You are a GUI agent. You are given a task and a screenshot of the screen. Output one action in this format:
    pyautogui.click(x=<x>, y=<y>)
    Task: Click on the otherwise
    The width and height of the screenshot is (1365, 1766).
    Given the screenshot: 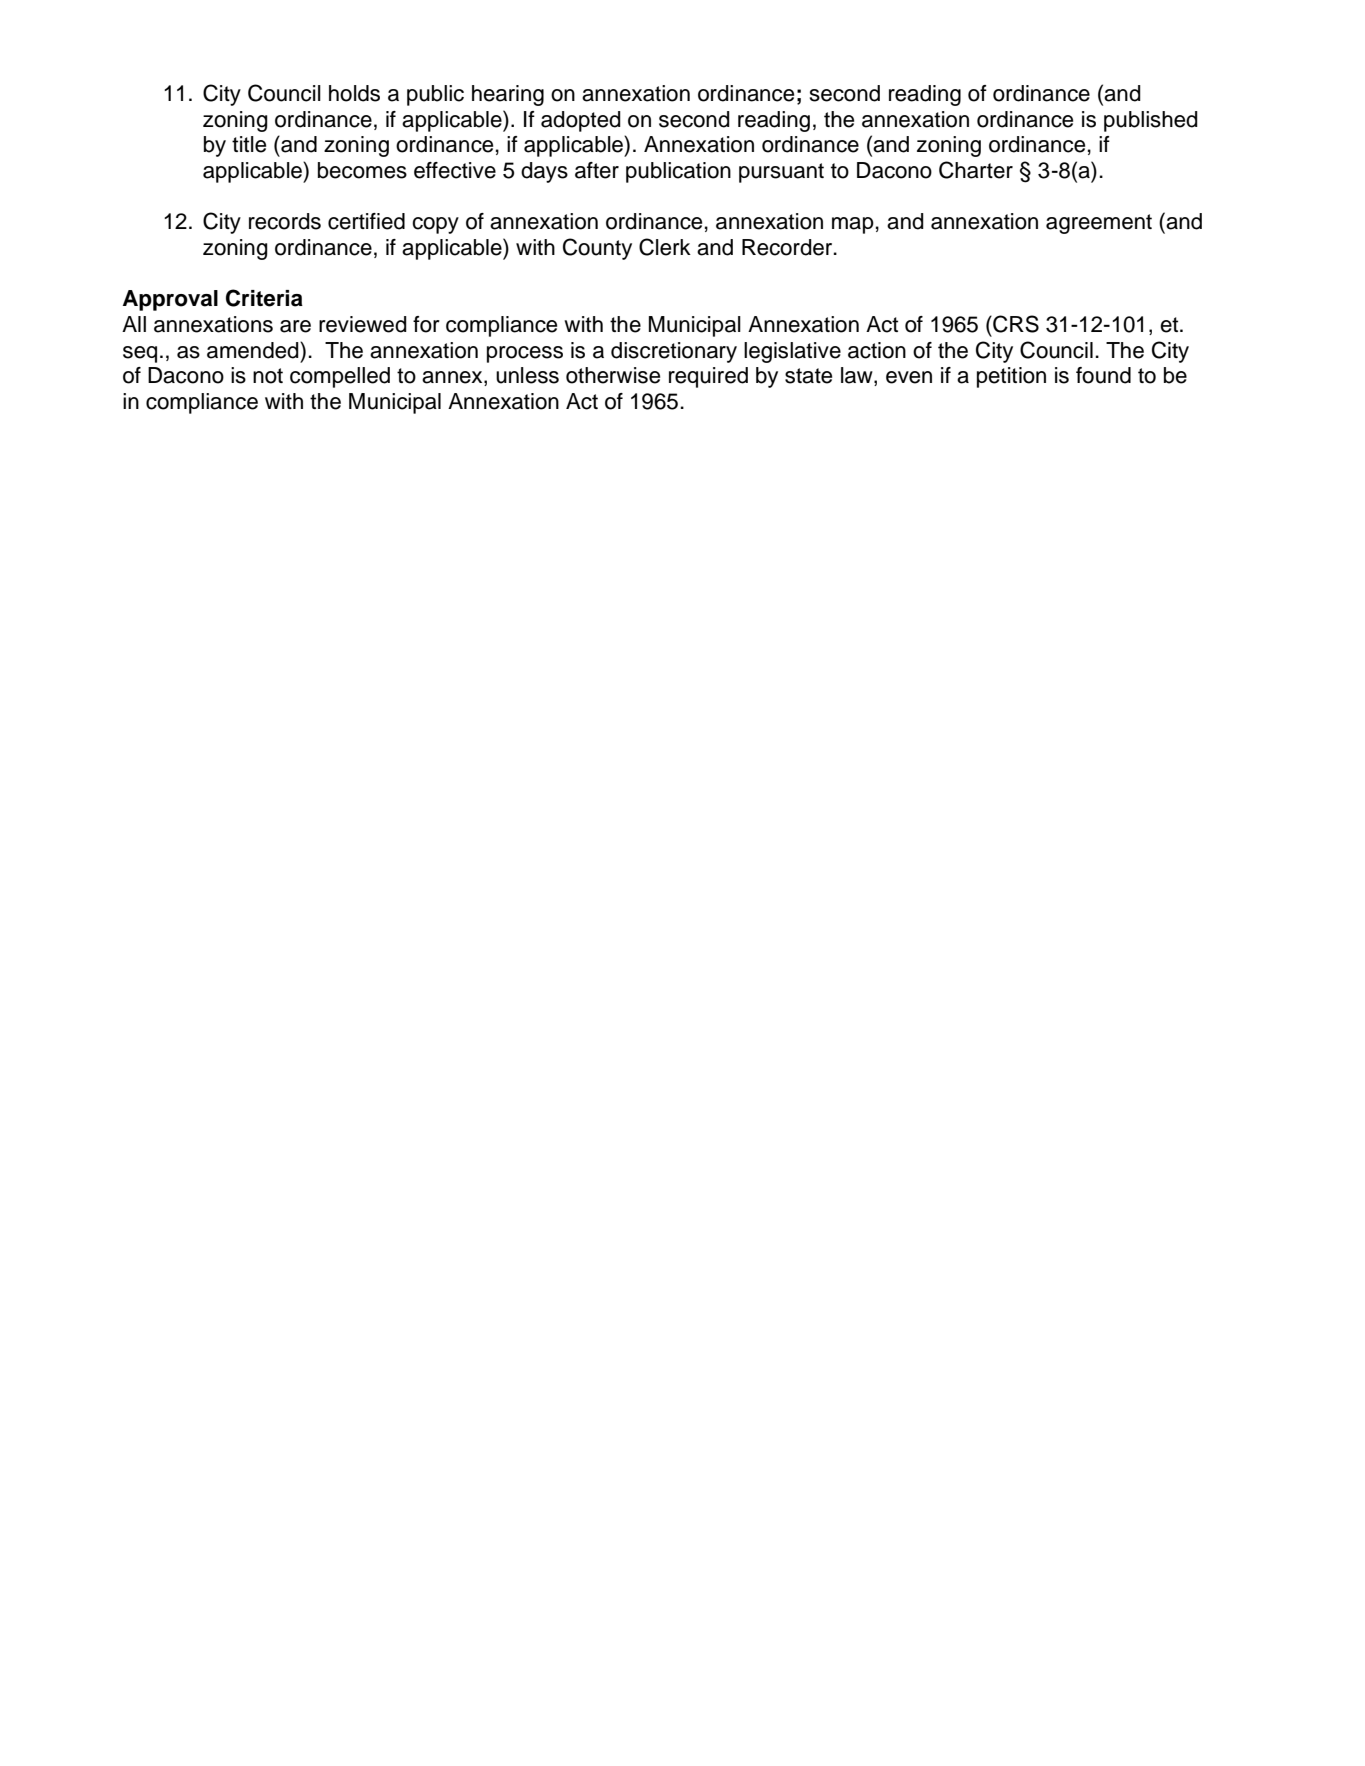 What is the action you would take?
    pyautogui.click(x=613, y=375)
